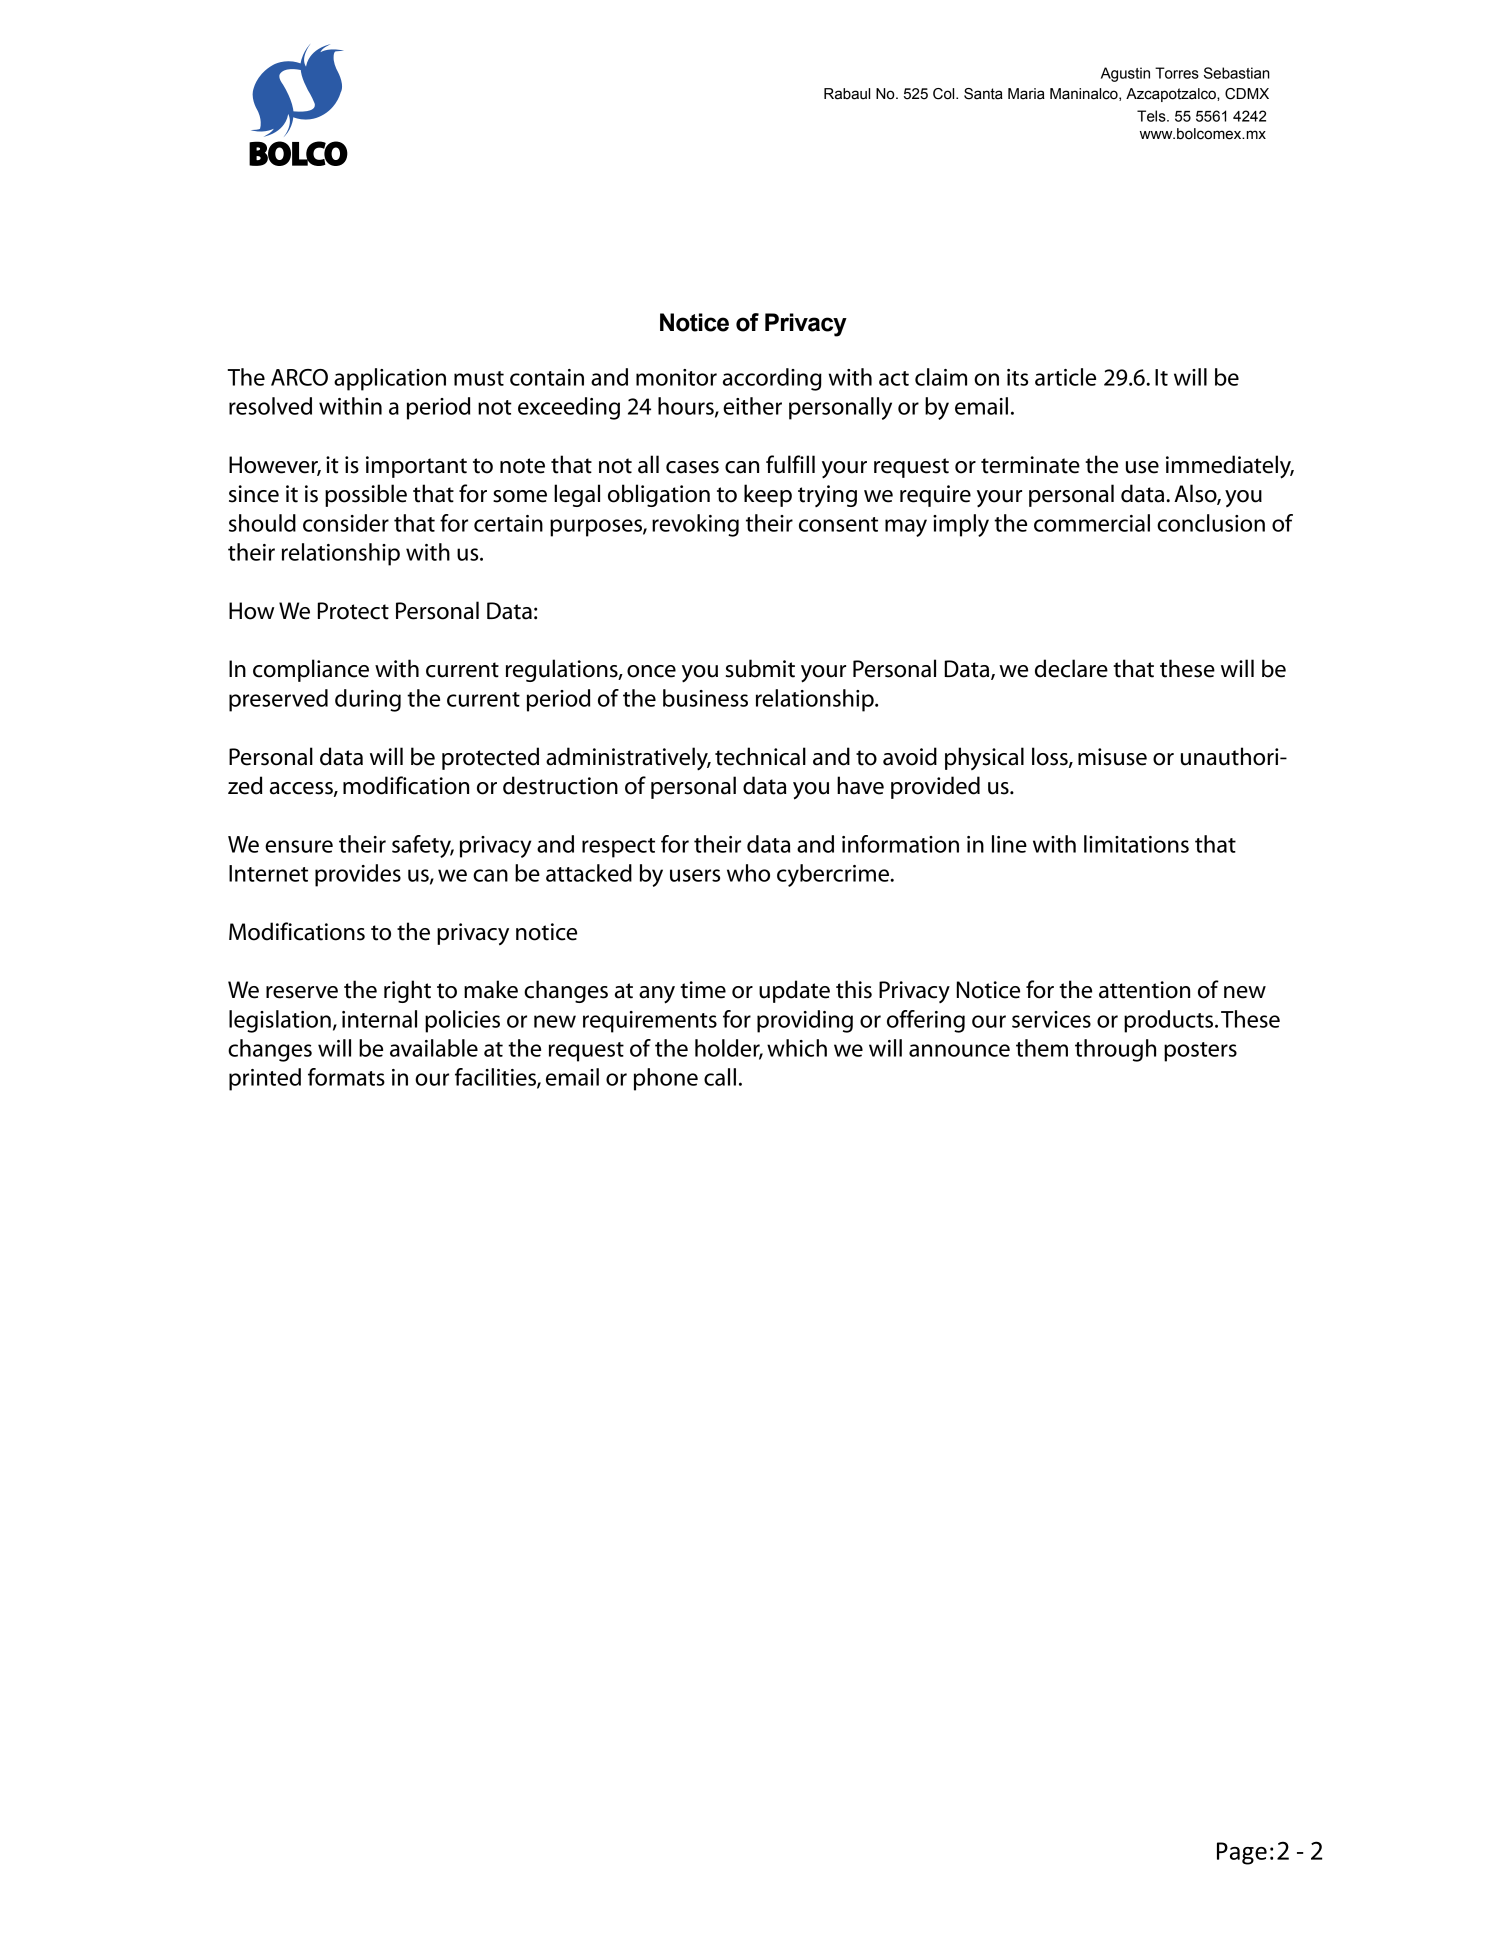 The height and width of the document is (1933, 1493). What do you see at coordinates (379, 1019) in the document?
I see `internal` at bounding box center [379, 1019].
